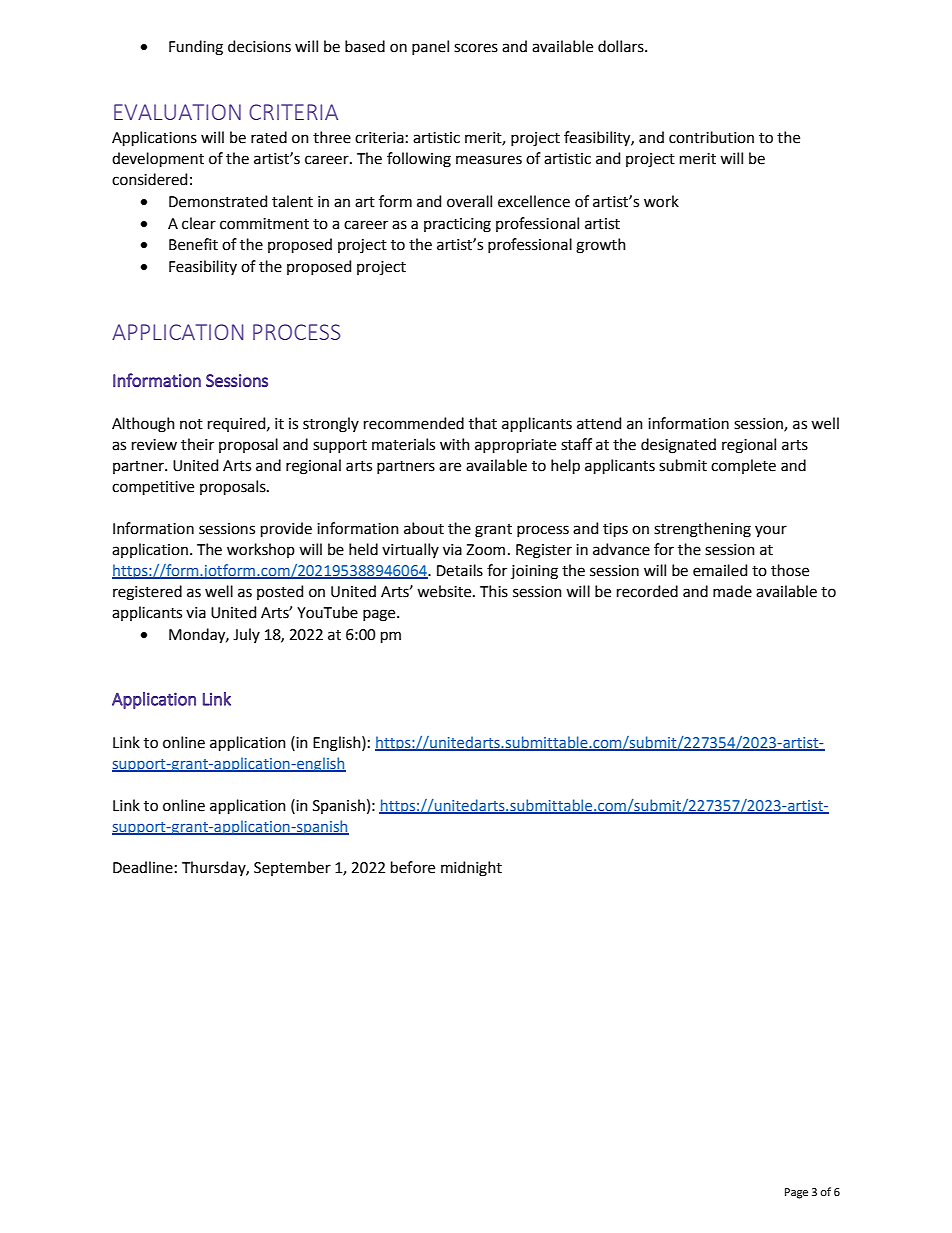  I want to click on scores, so click(476, 48).
